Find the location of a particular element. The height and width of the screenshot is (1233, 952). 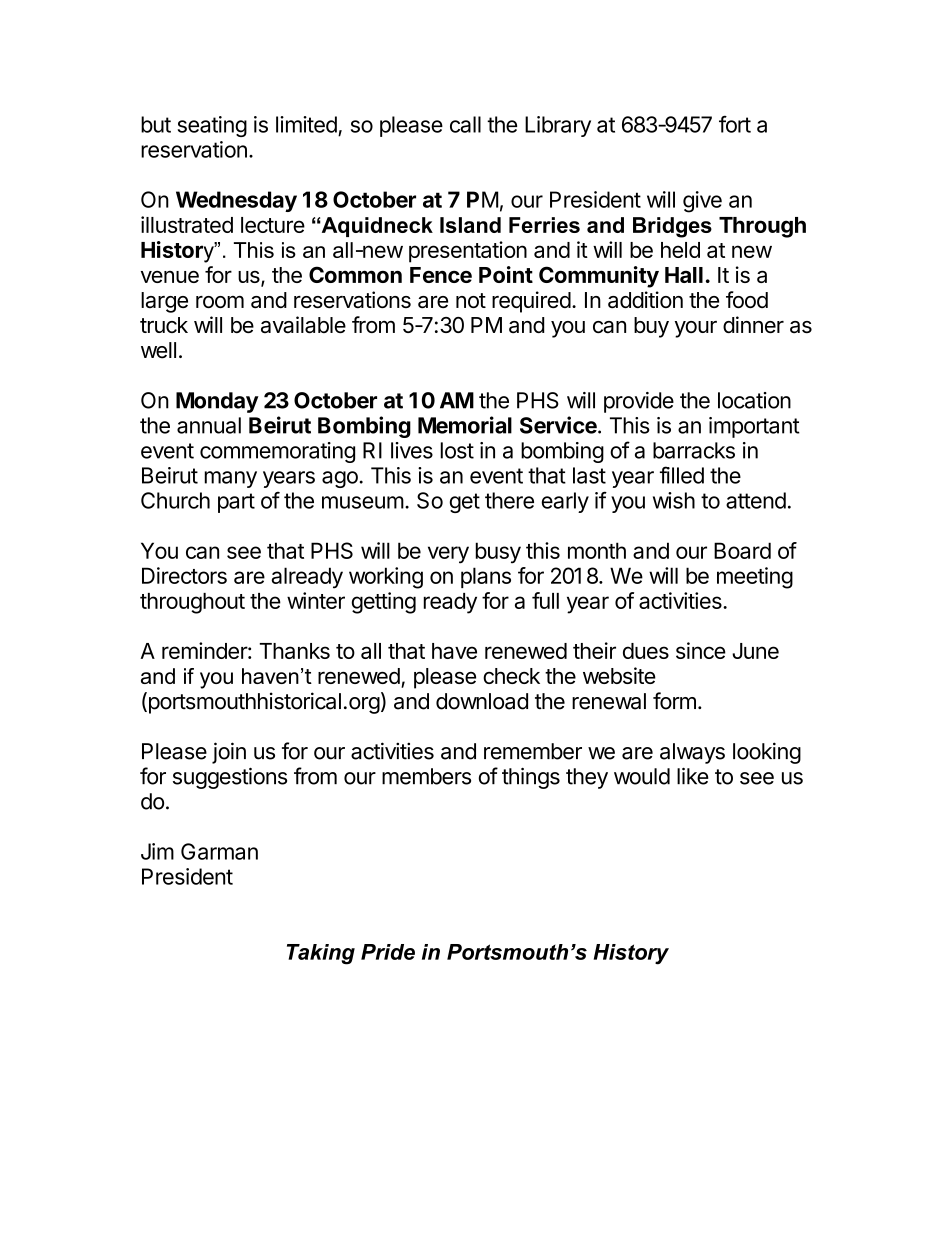

Pride is located at coordinates (388, 952).
